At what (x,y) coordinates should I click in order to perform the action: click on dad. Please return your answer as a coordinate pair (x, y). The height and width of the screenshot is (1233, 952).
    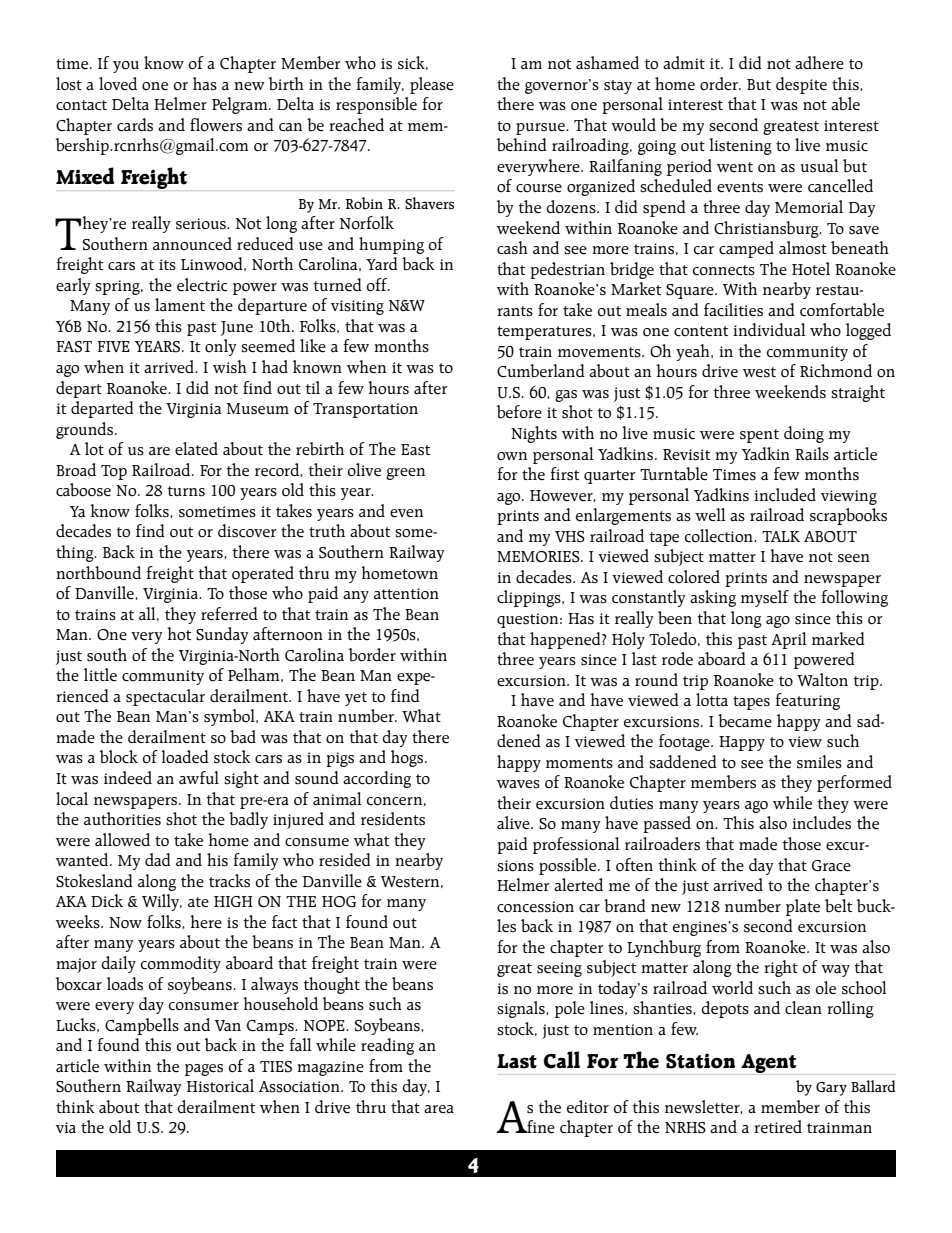
    Looking at the image, I should click on (158, 859).
